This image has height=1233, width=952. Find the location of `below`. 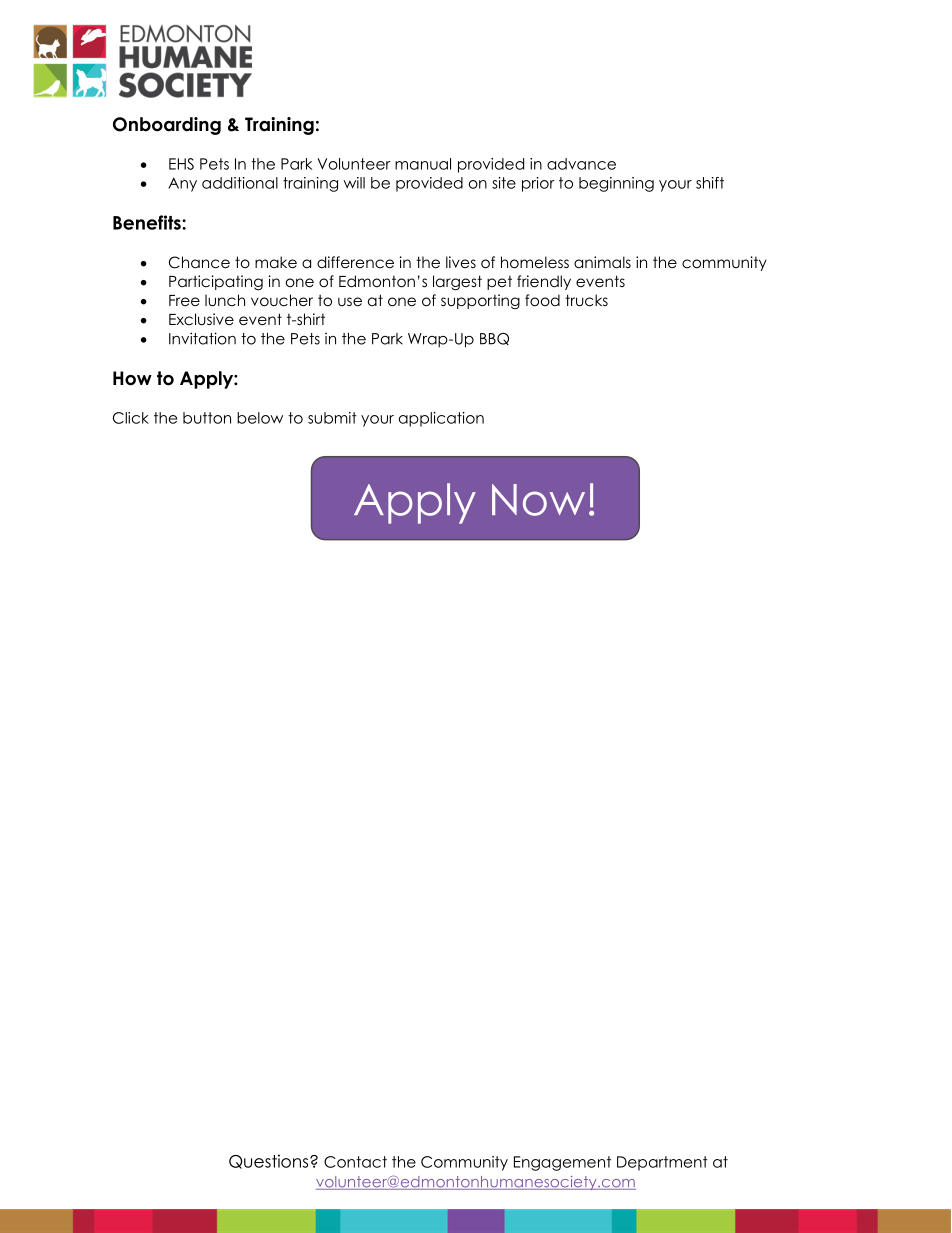

below is located at coordinates (260, 418).
